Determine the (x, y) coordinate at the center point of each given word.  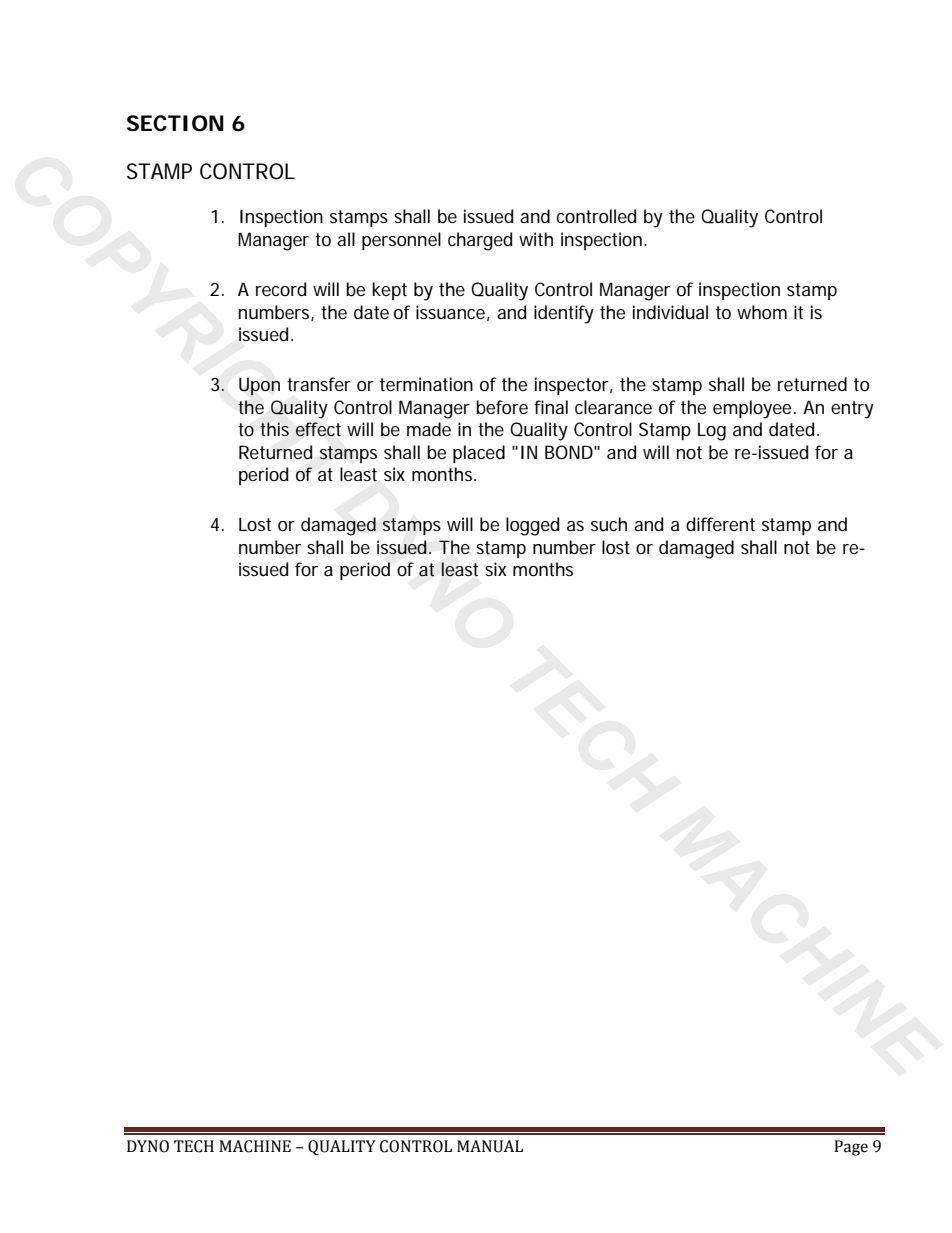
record (281, 289)
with (536, 239)
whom (762, 312)
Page (851, 1148)
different (720, 524)
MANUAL (490, 1146)
